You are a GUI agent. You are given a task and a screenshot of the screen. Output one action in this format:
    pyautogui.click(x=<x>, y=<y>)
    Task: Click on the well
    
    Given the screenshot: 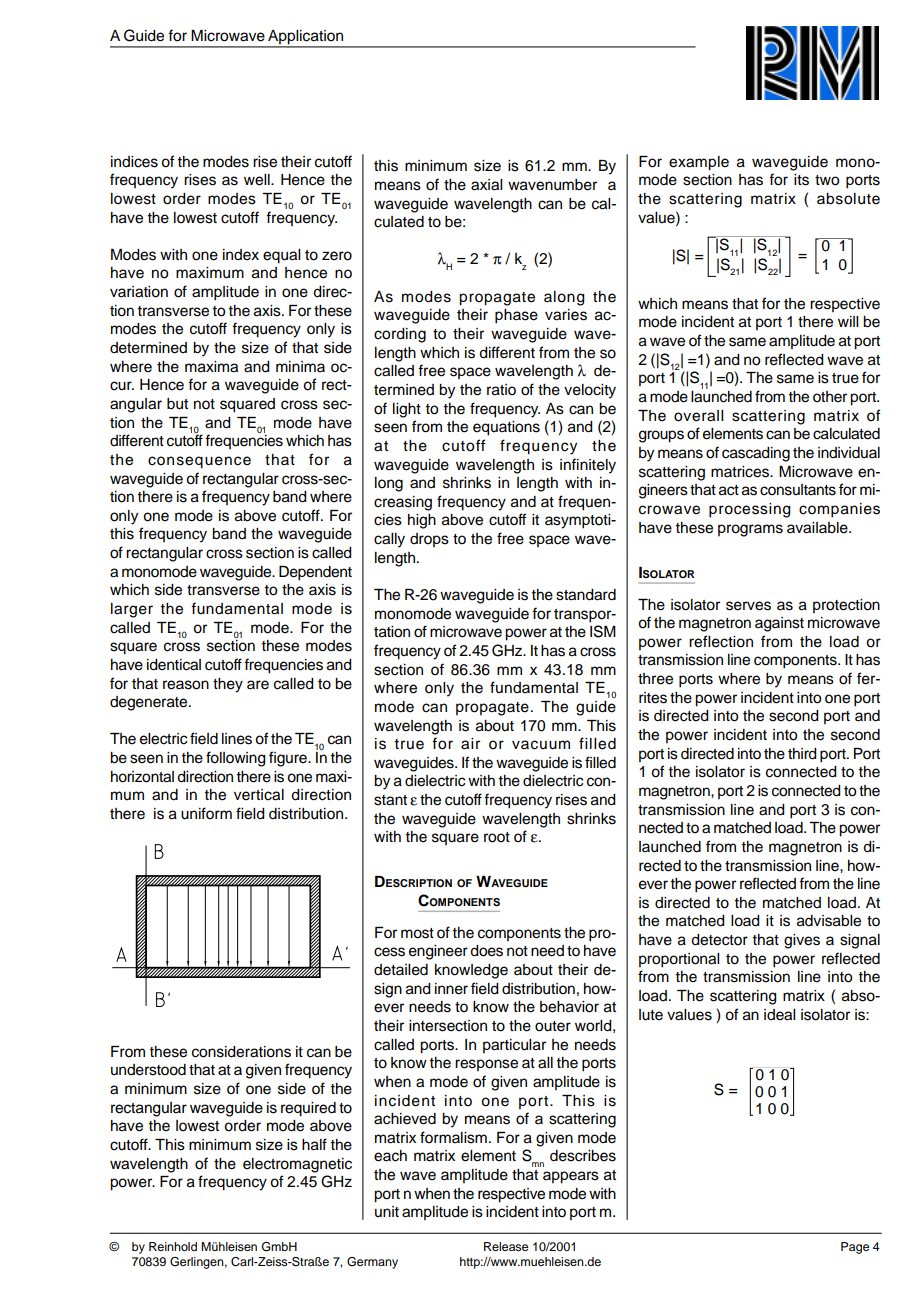 What is the action you would take?
    pyautogui.click(x=258, y=180)
